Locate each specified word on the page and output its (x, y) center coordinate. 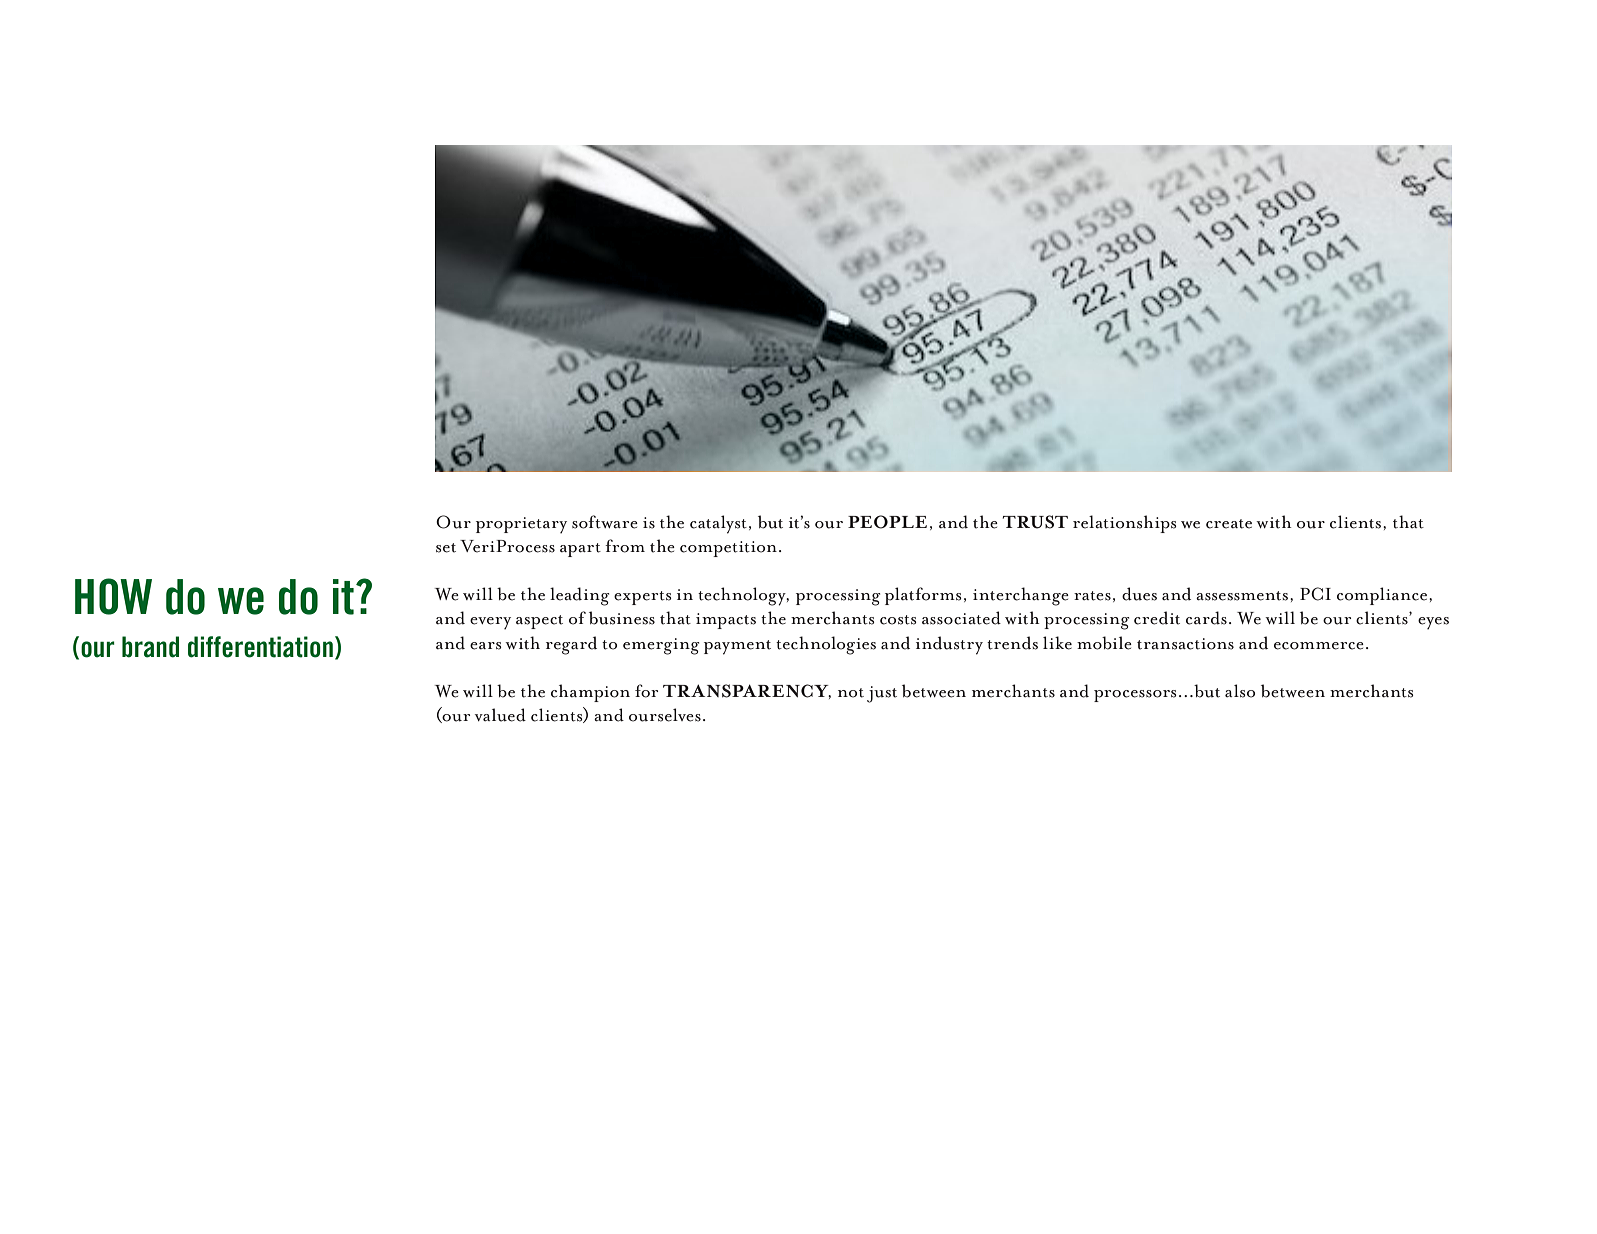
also (1240, 691)
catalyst (718, 524)
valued (500, 715)
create (1229, 524)
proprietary (521, 525)
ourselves (665, 715)
